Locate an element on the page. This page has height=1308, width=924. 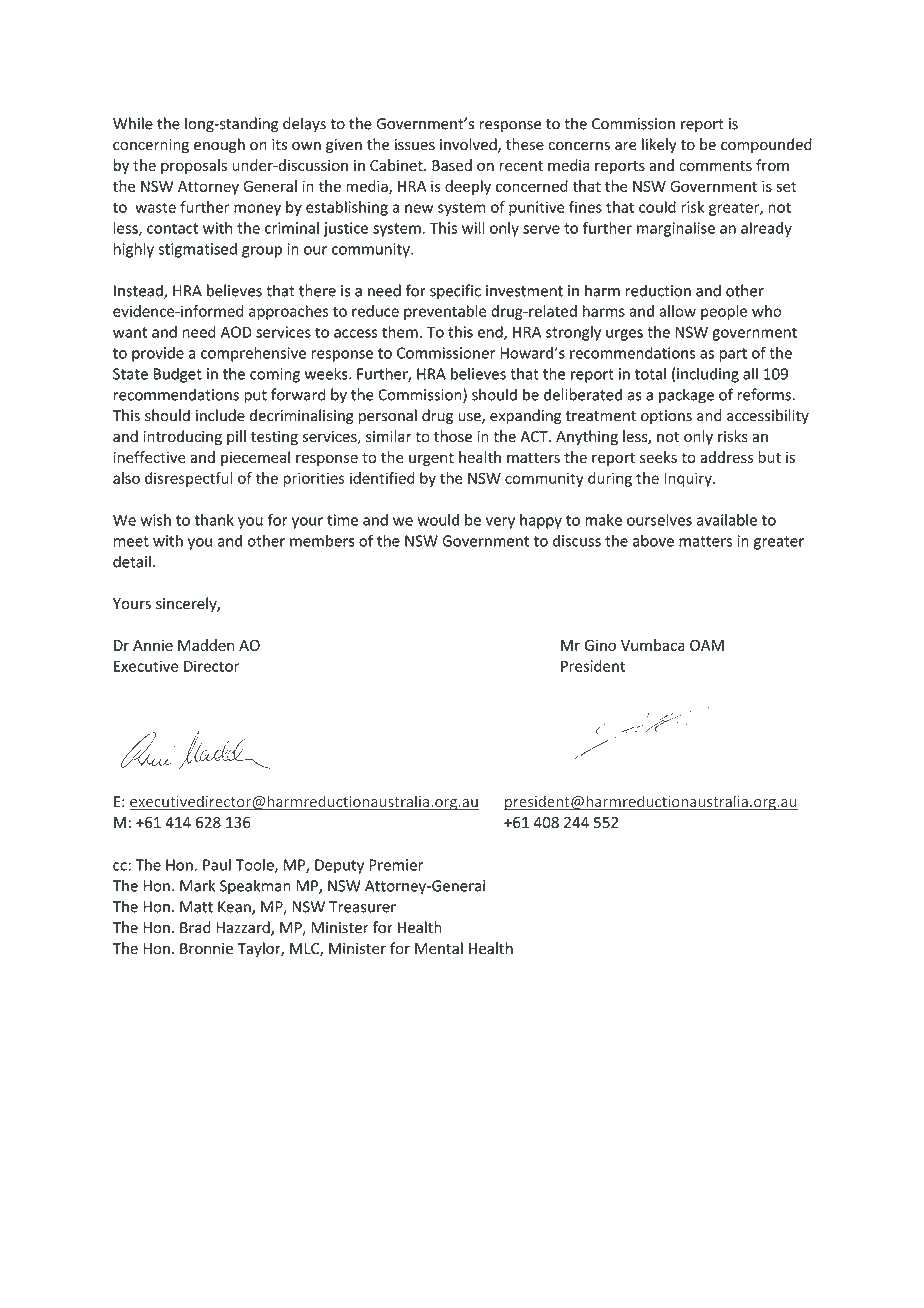
OAM is located at coordinates (707, 645).
